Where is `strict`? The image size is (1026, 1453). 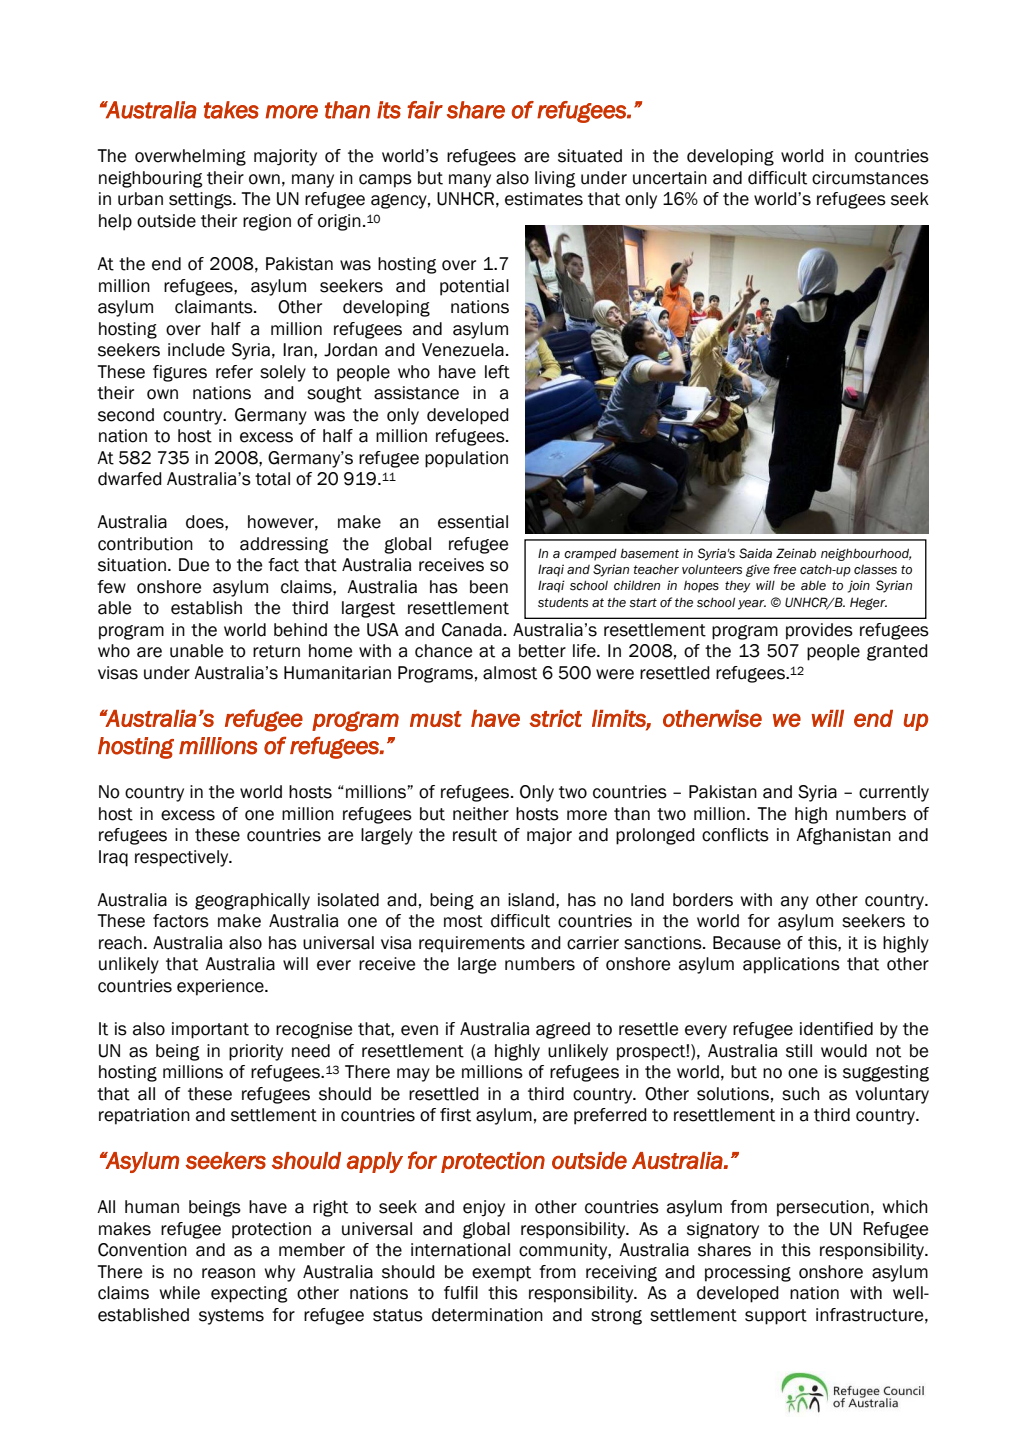
strict is located at coordinates (555, 718).
